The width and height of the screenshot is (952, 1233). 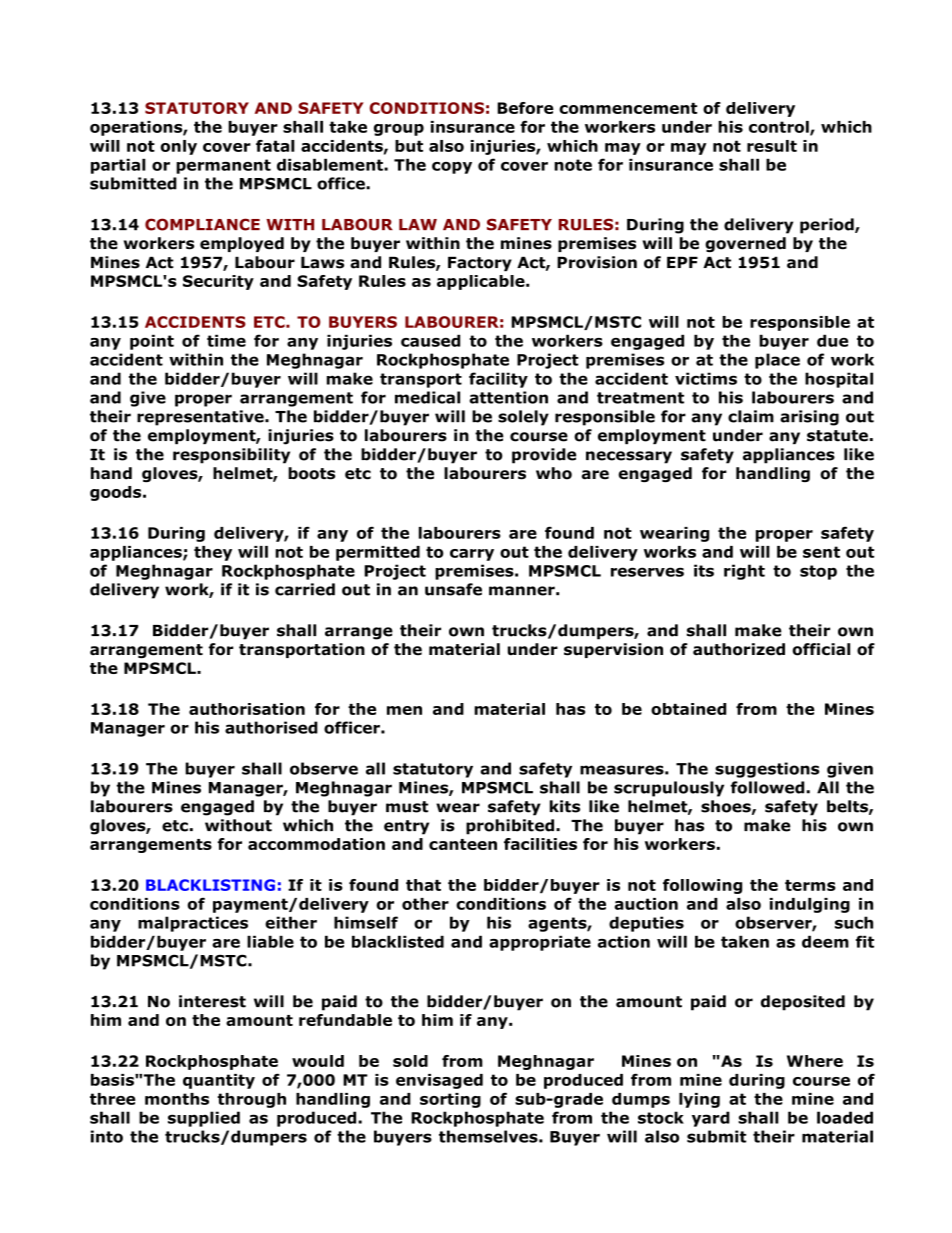 I want to click on unsafe, so click(x=453, y=589).
